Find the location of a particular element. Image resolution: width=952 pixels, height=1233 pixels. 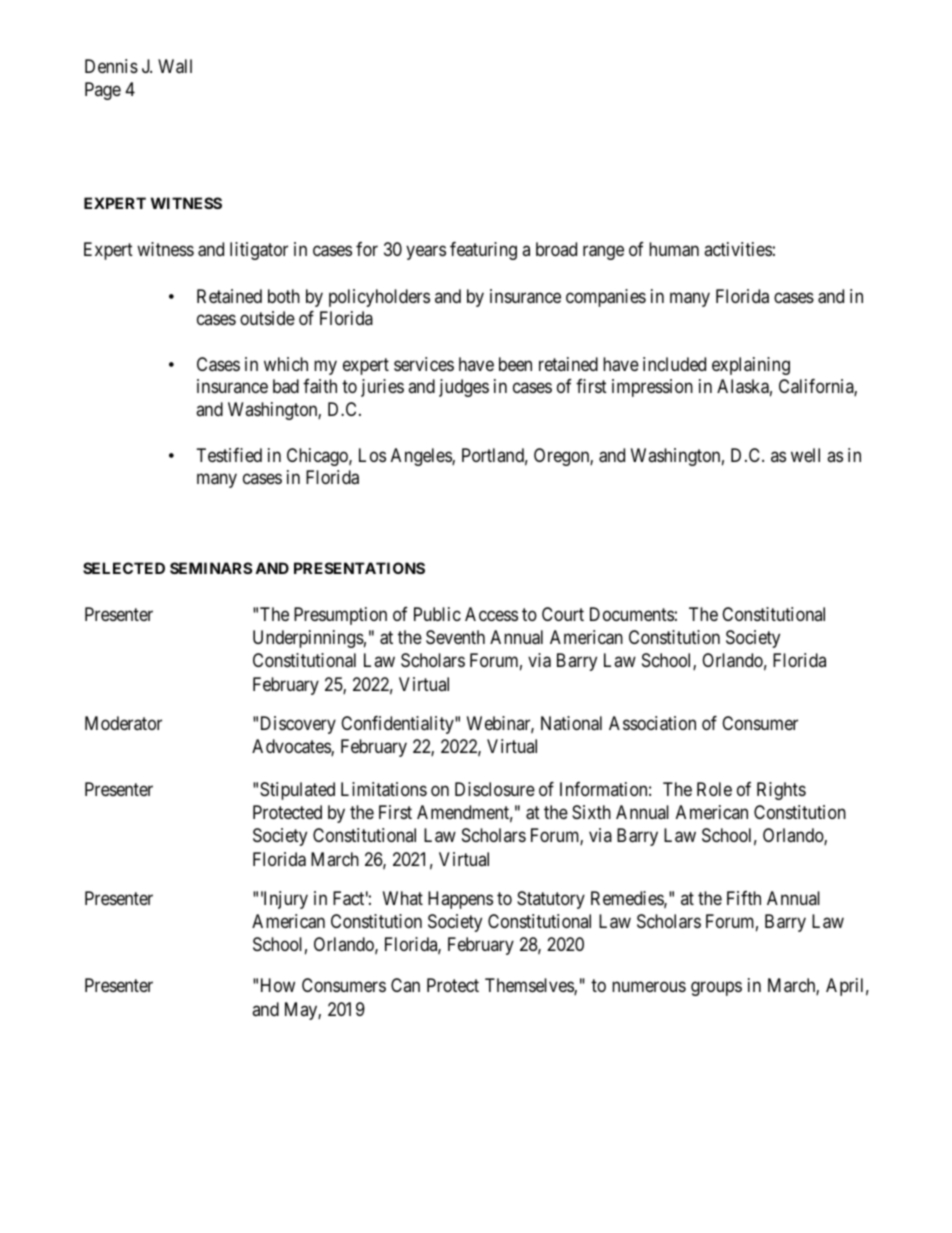

well is located at coordinates (805, 455).
